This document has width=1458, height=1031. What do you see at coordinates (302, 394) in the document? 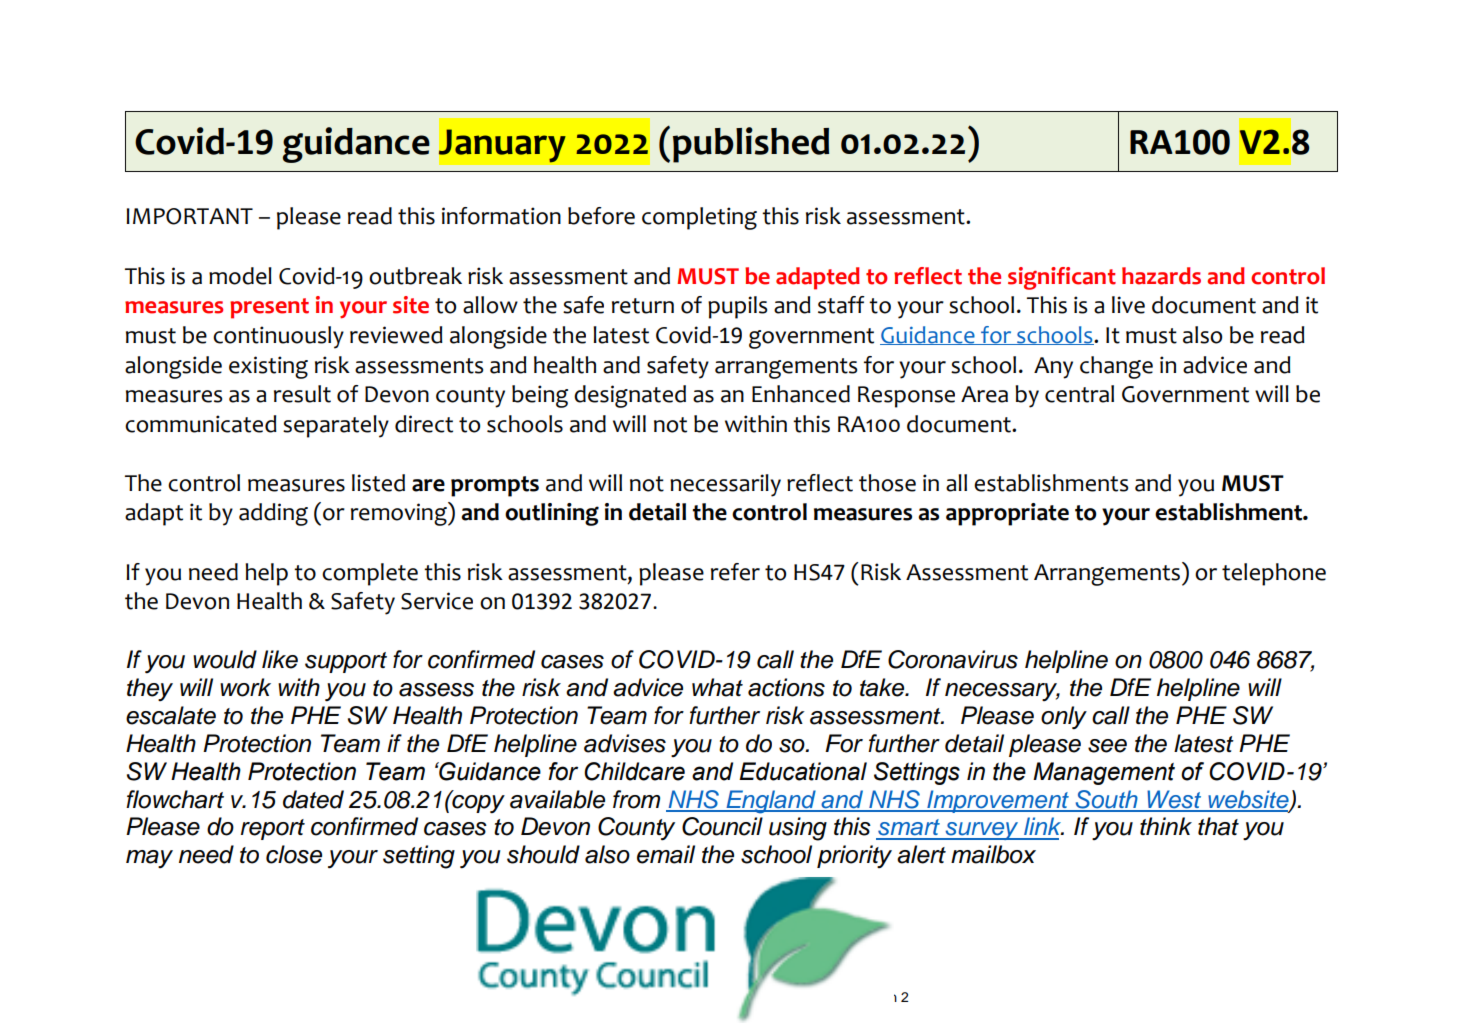
I see `result` at bounding box center [302, 394].
